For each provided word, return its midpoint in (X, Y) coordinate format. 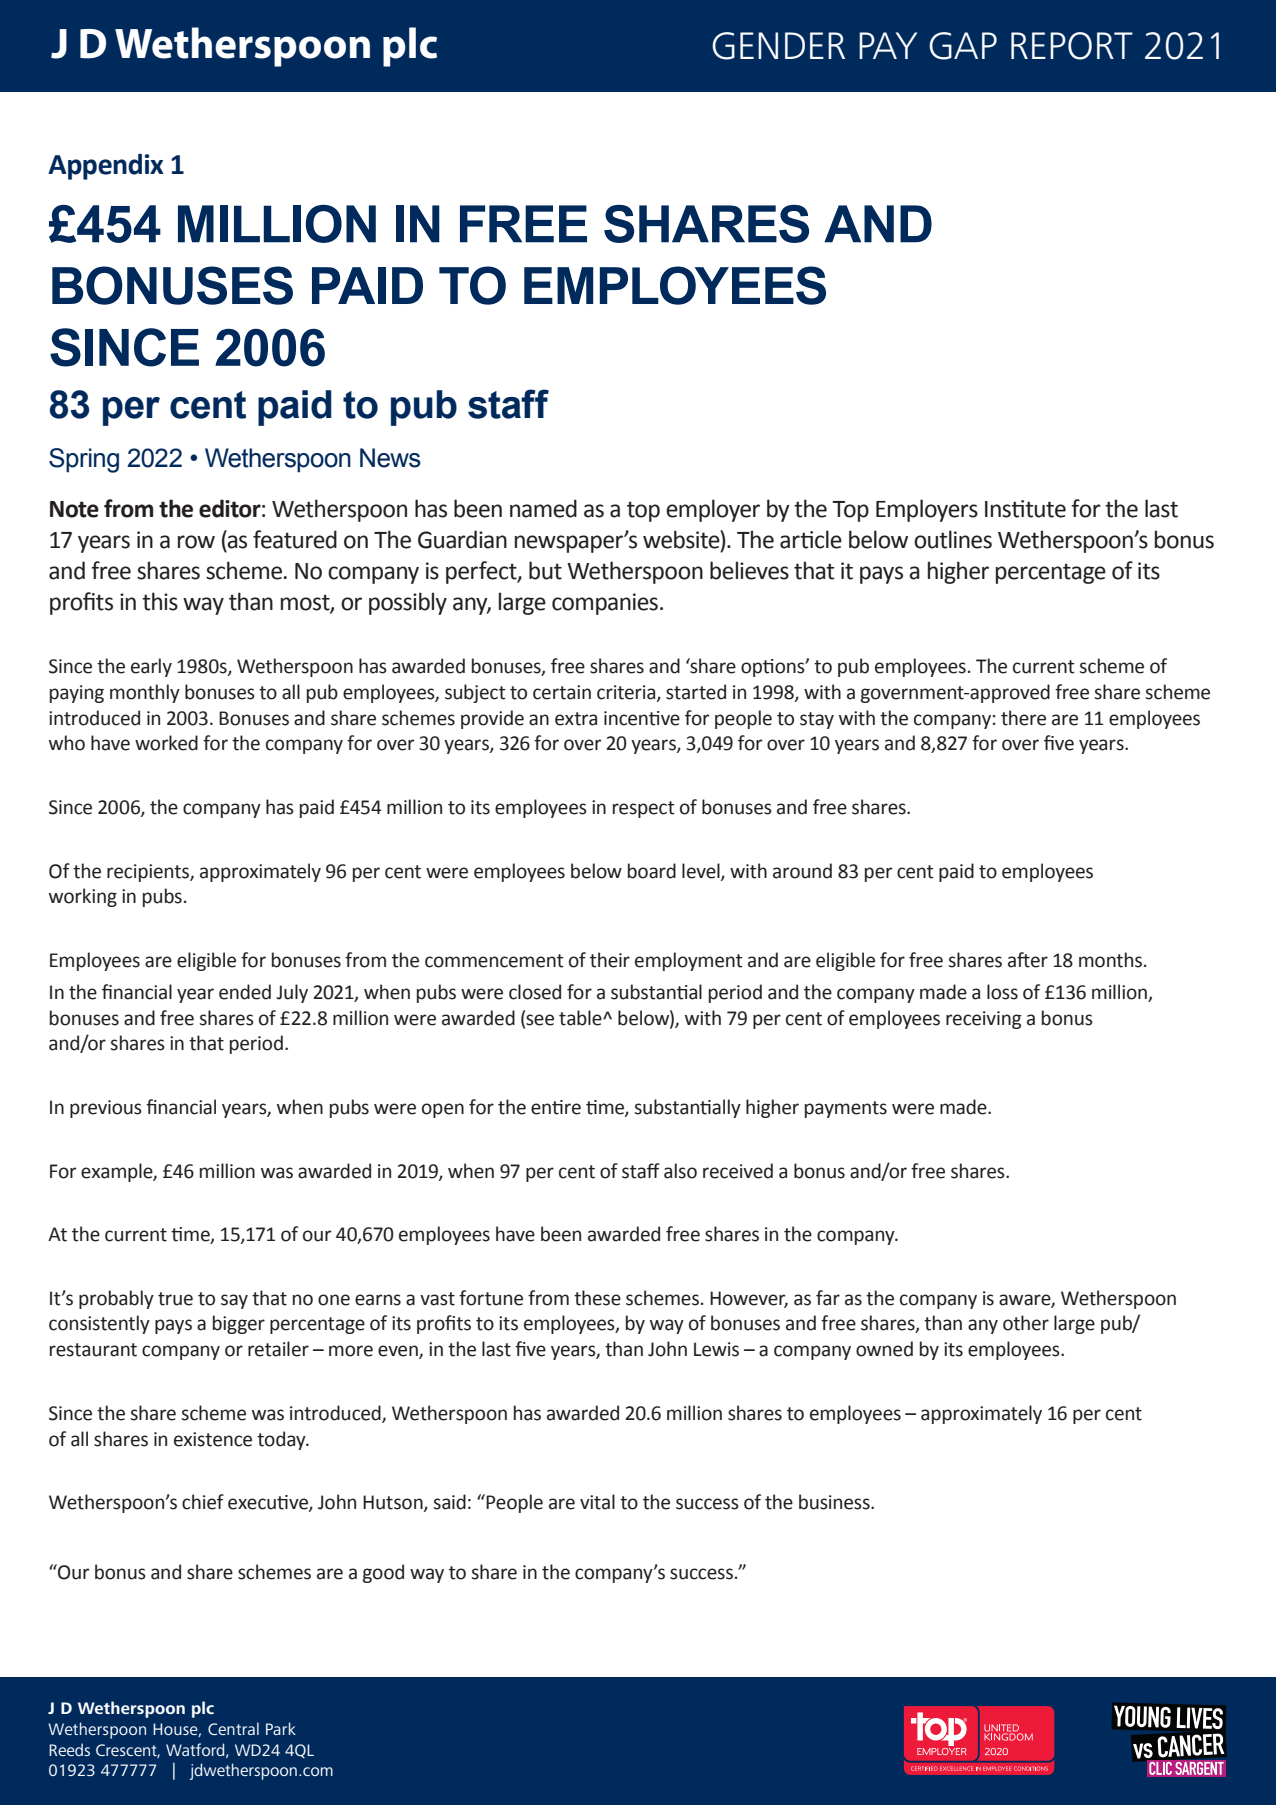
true (175, 1299)
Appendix (106, 167)
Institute (1025, 509)
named (543, 508)
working (83, 897)
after (1028, 960)
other (1026, 1323)
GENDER (778, 46)
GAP (963, 46)
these (597, 1298)
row (196, 542)
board (652, 871)
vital (597, 1502)
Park (281, 1728)
